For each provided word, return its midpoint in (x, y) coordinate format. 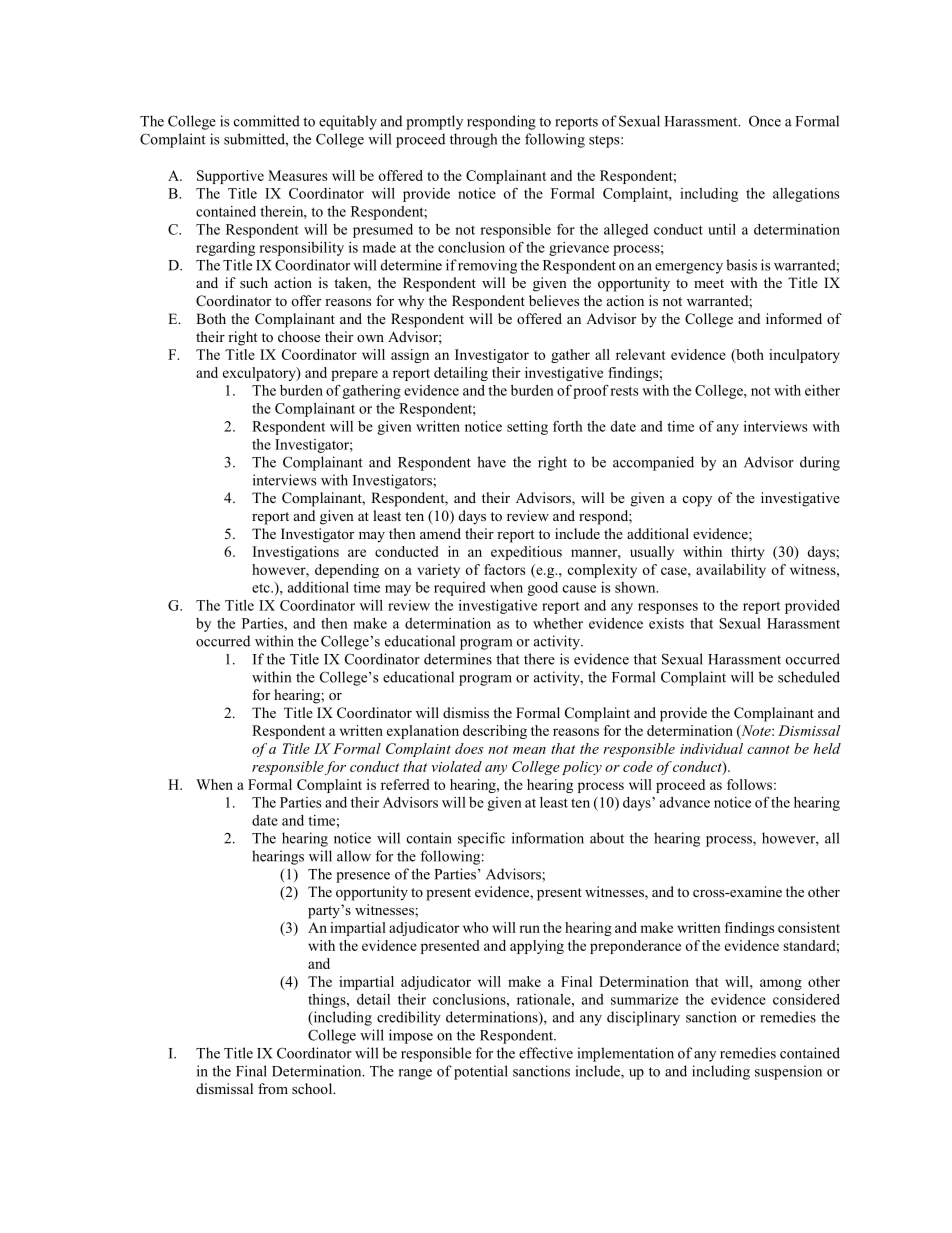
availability (731, 571)
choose (299, 336)
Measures (297, 175)
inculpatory (804, 356)
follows (749, 784)
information (548, 838)
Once (765, 121)
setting (527, 428)
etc (262, 588)
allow (354, 856)
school (313, 1088)
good (543, 589)
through (473, 140)
